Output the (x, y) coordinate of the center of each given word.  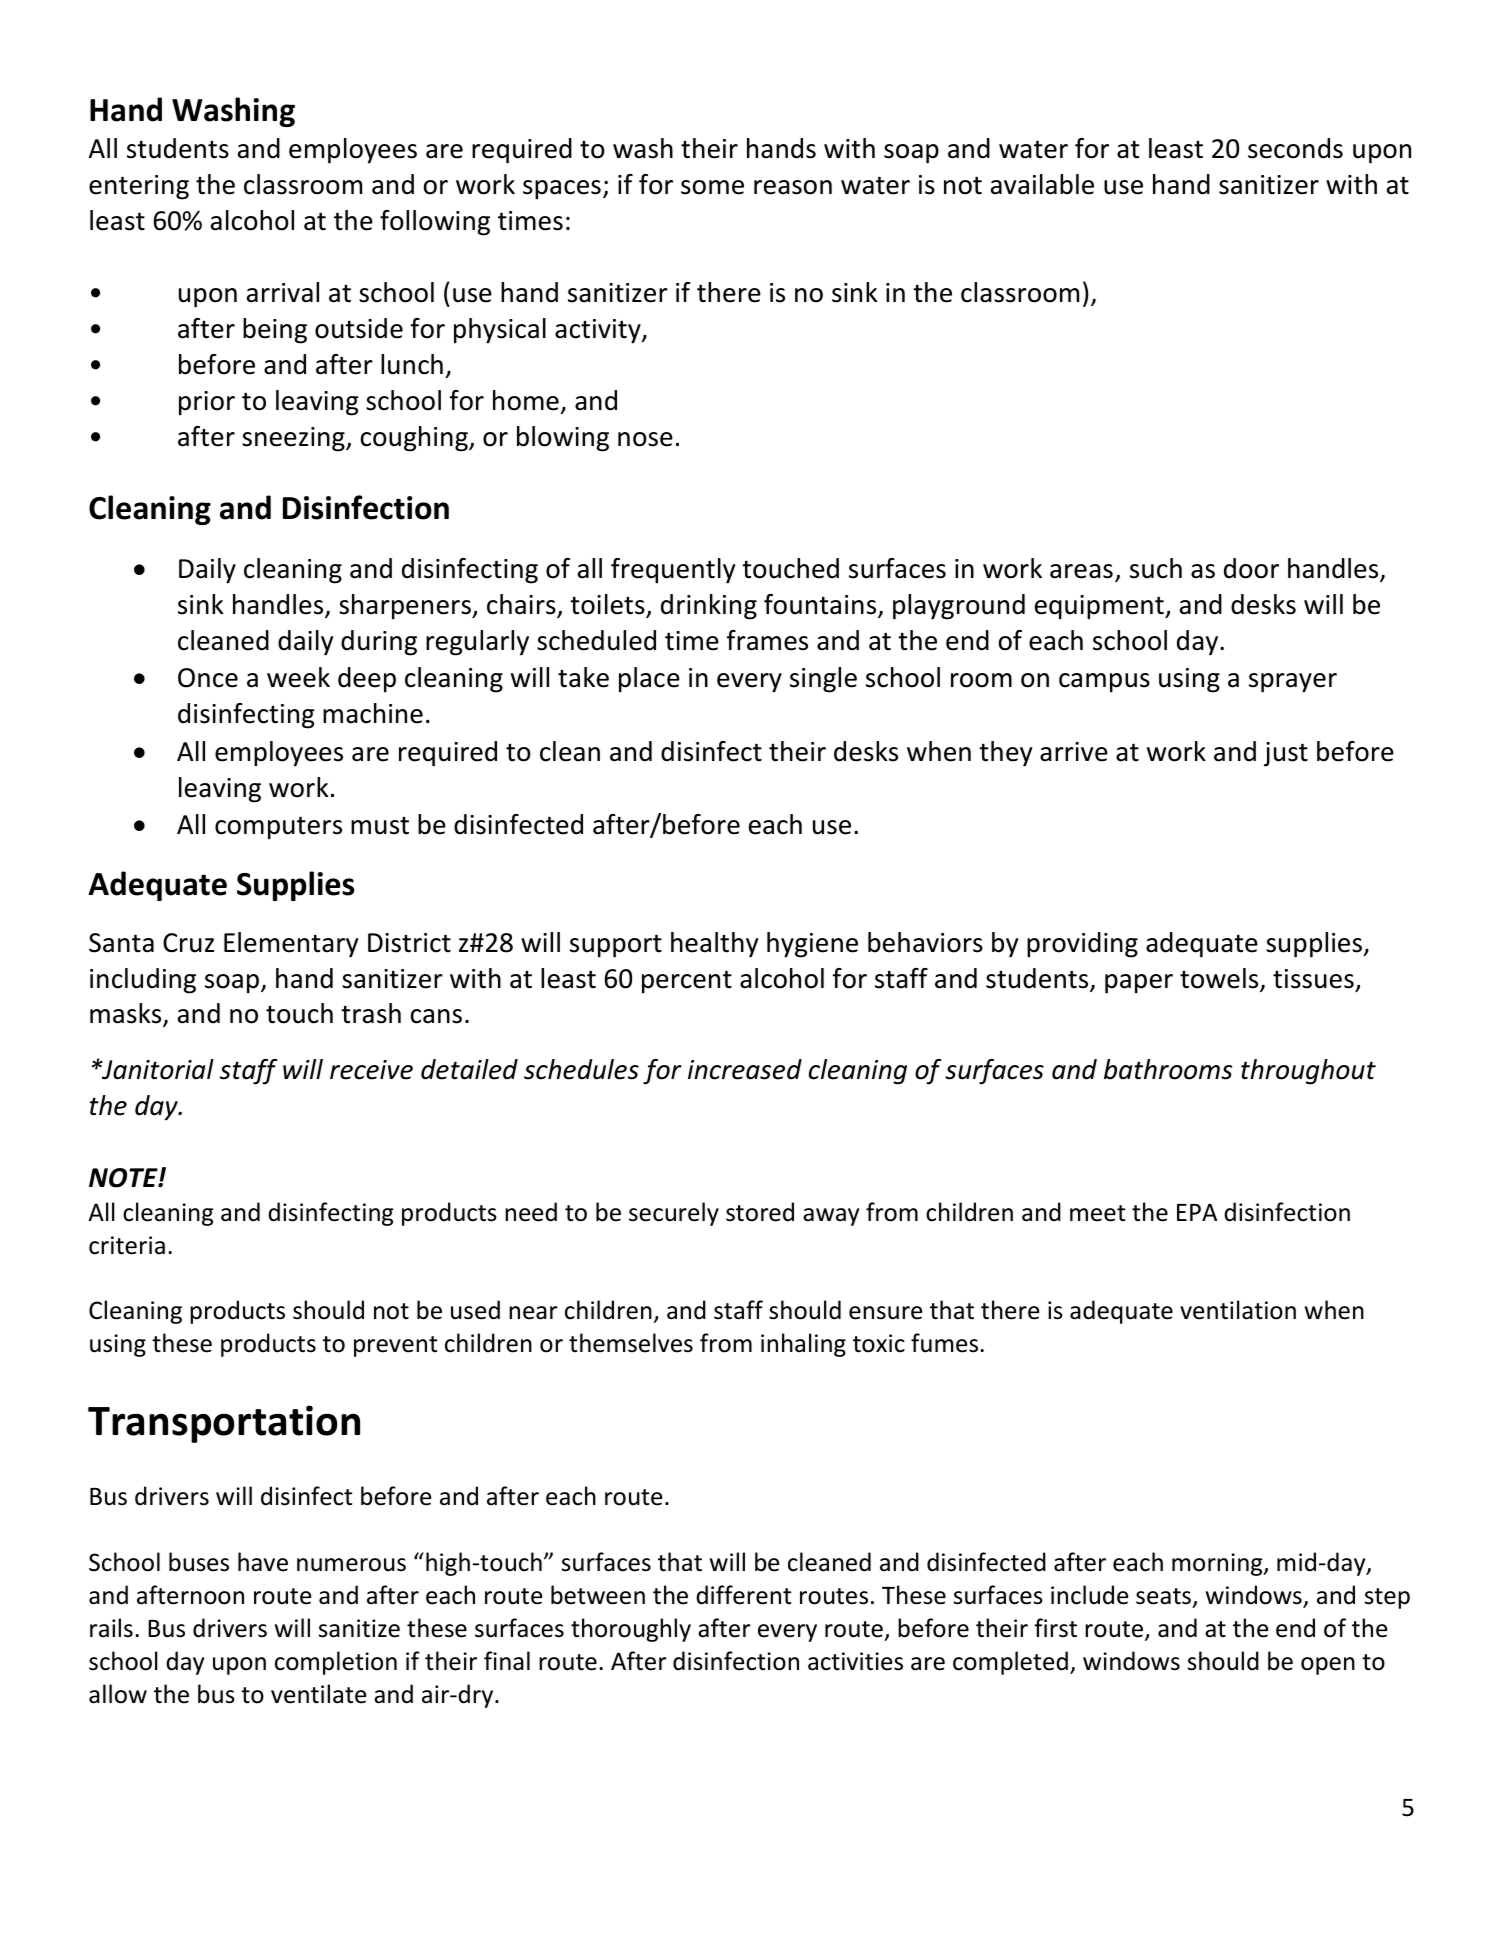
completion (336, 1663)
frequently (673, 571)
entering (139, 187)
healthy (714, 945)
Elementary (291, 945)
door (1251, 568)
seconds (1295, 148)
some (712, 187)
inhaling (803, 1345)
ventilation (1238, 1310)
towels (1220, 979)
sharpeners (406, 607)
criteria (127, 1245)
